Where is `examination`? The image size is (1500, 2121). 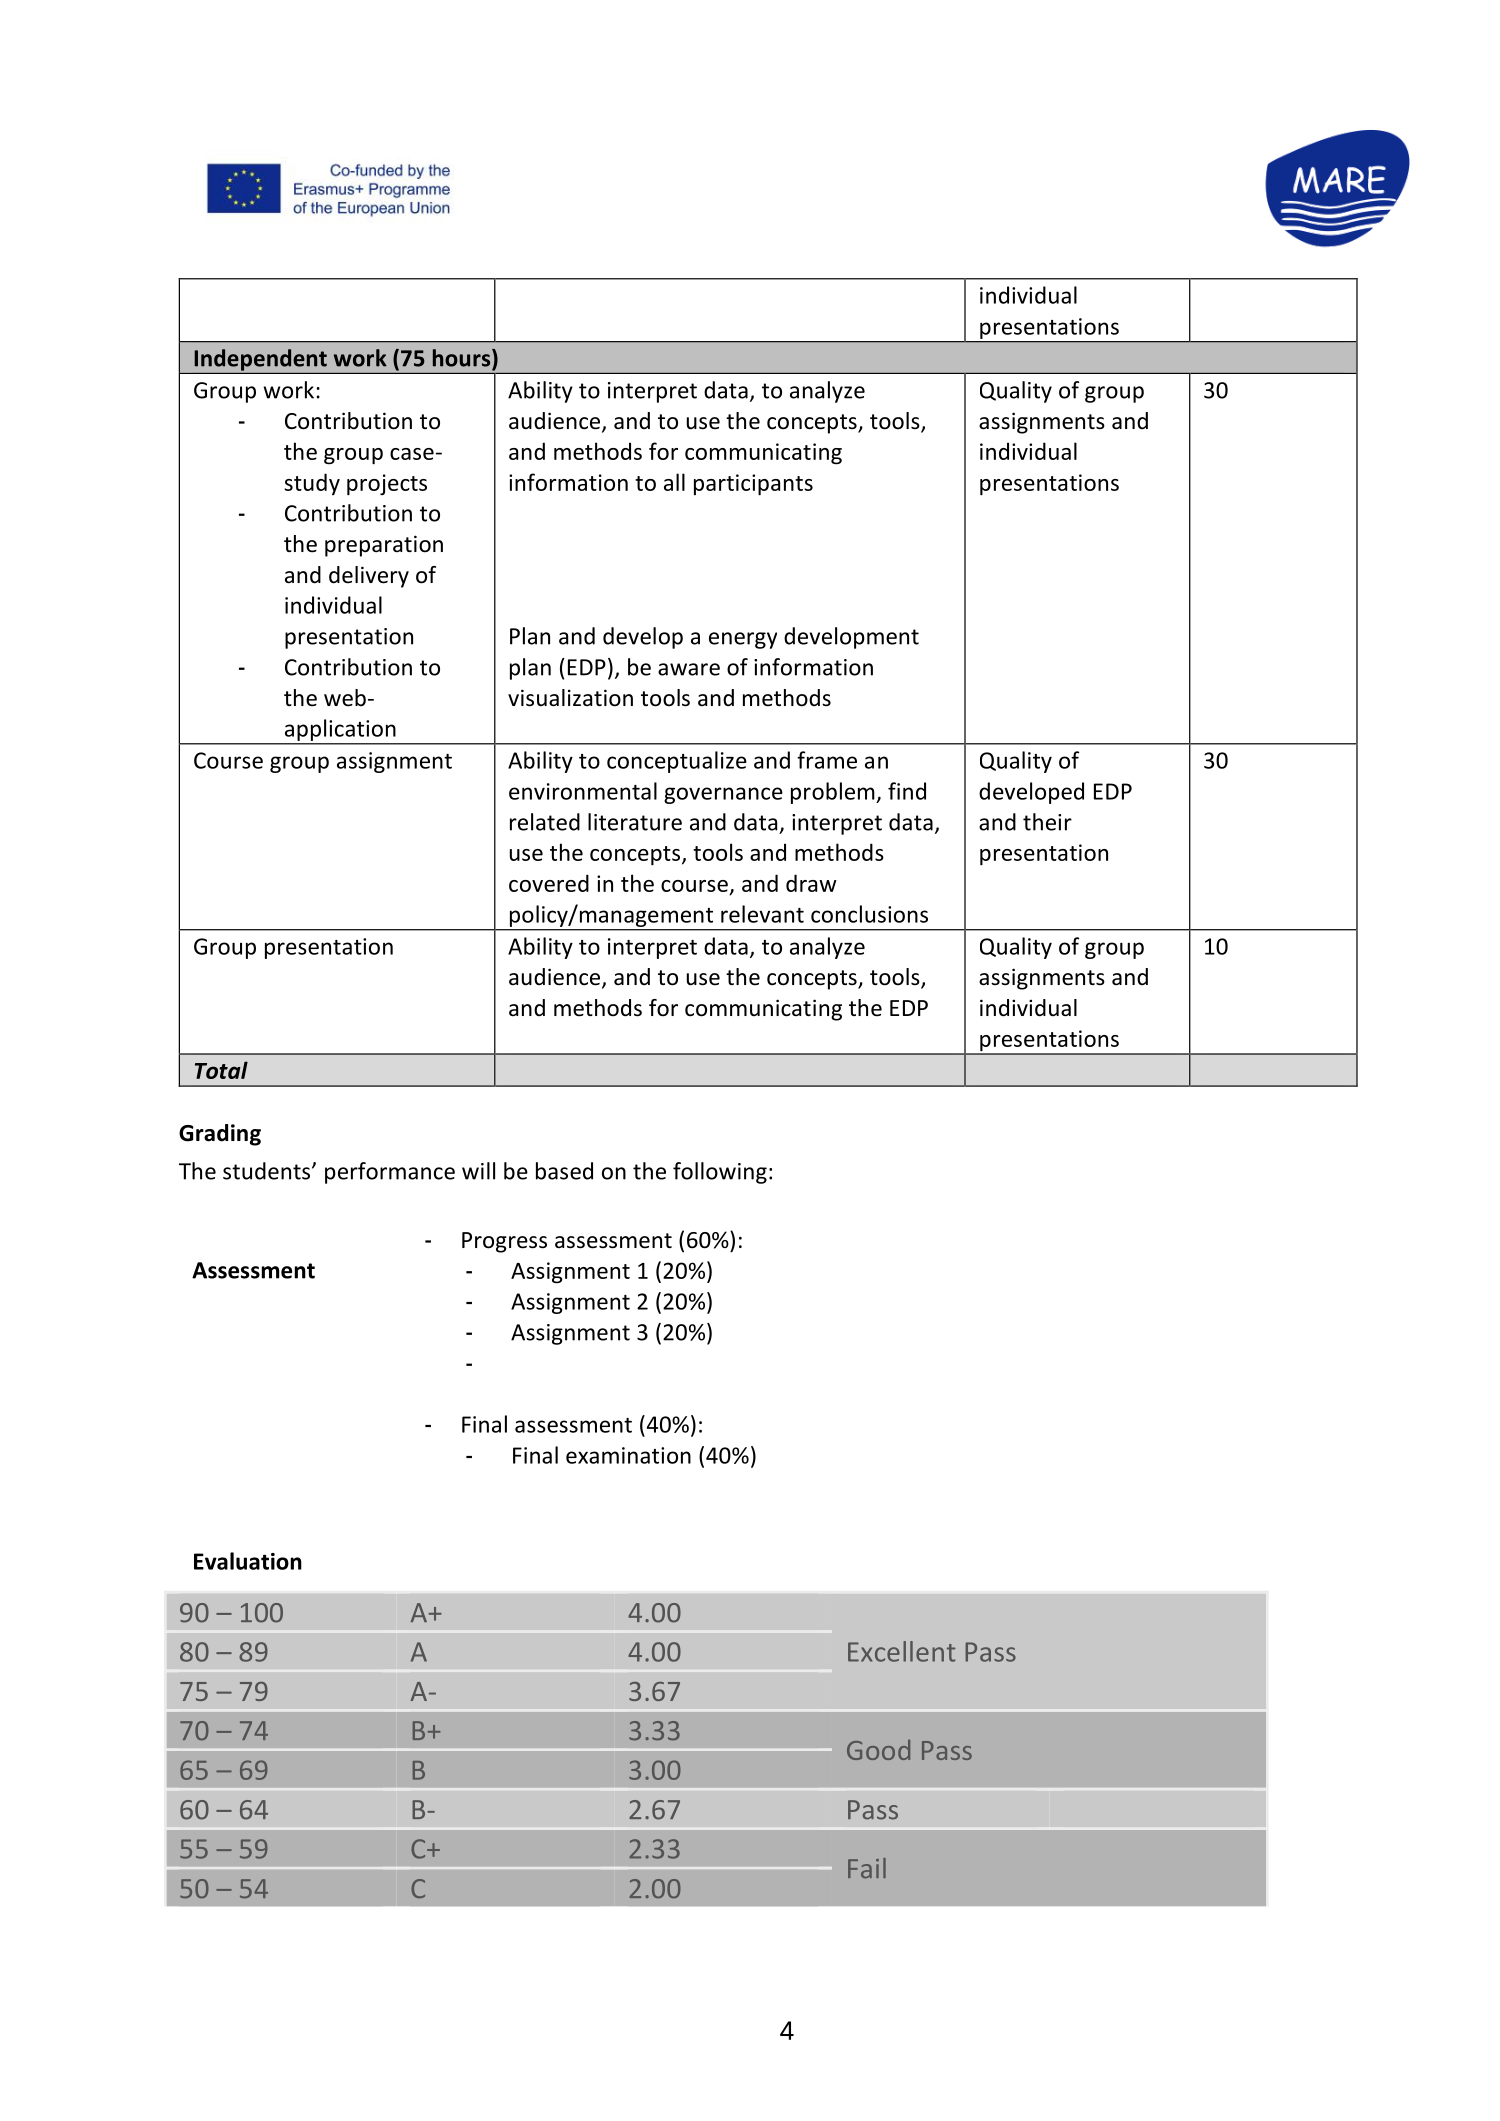
examination is located at coordinates (628, 1455).
